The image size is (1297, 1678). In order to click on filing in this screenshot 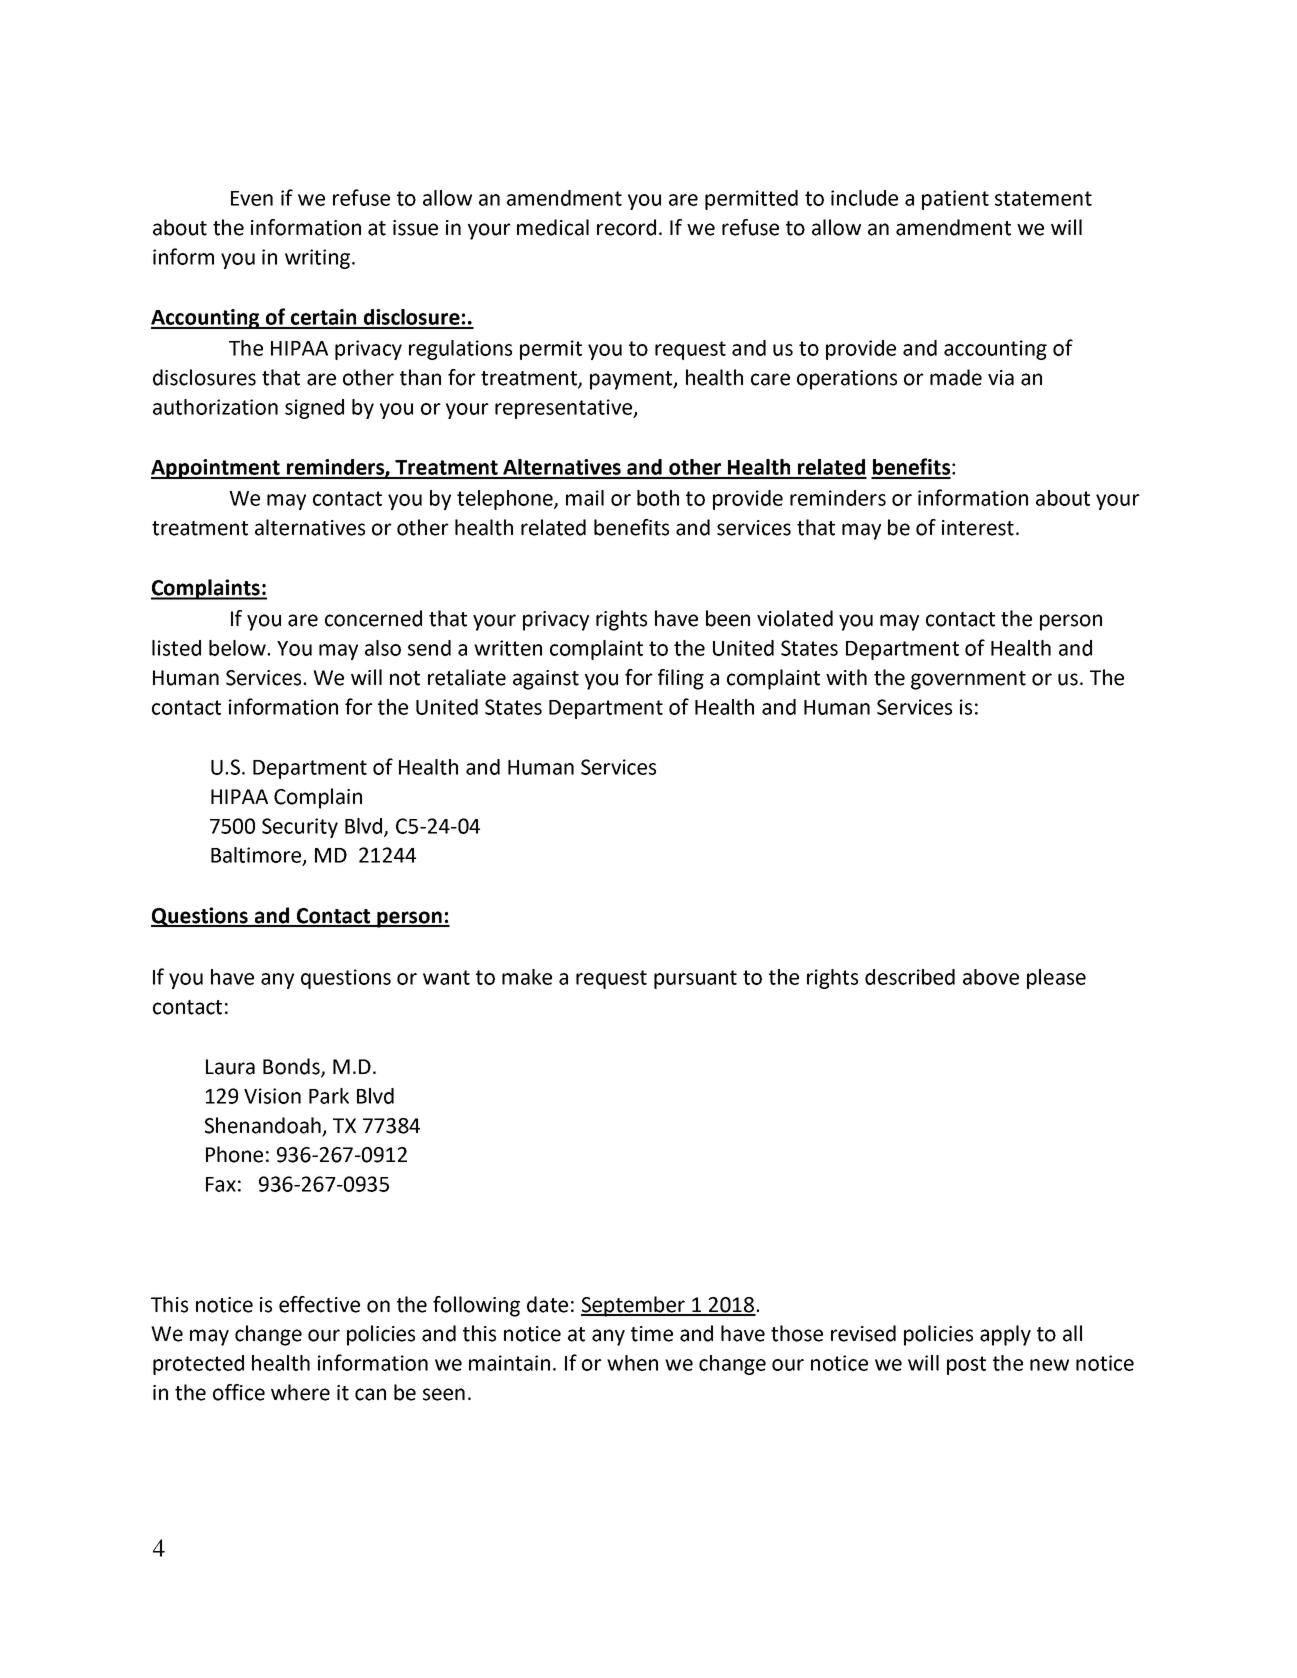, I will do `click(681, 679)`.
